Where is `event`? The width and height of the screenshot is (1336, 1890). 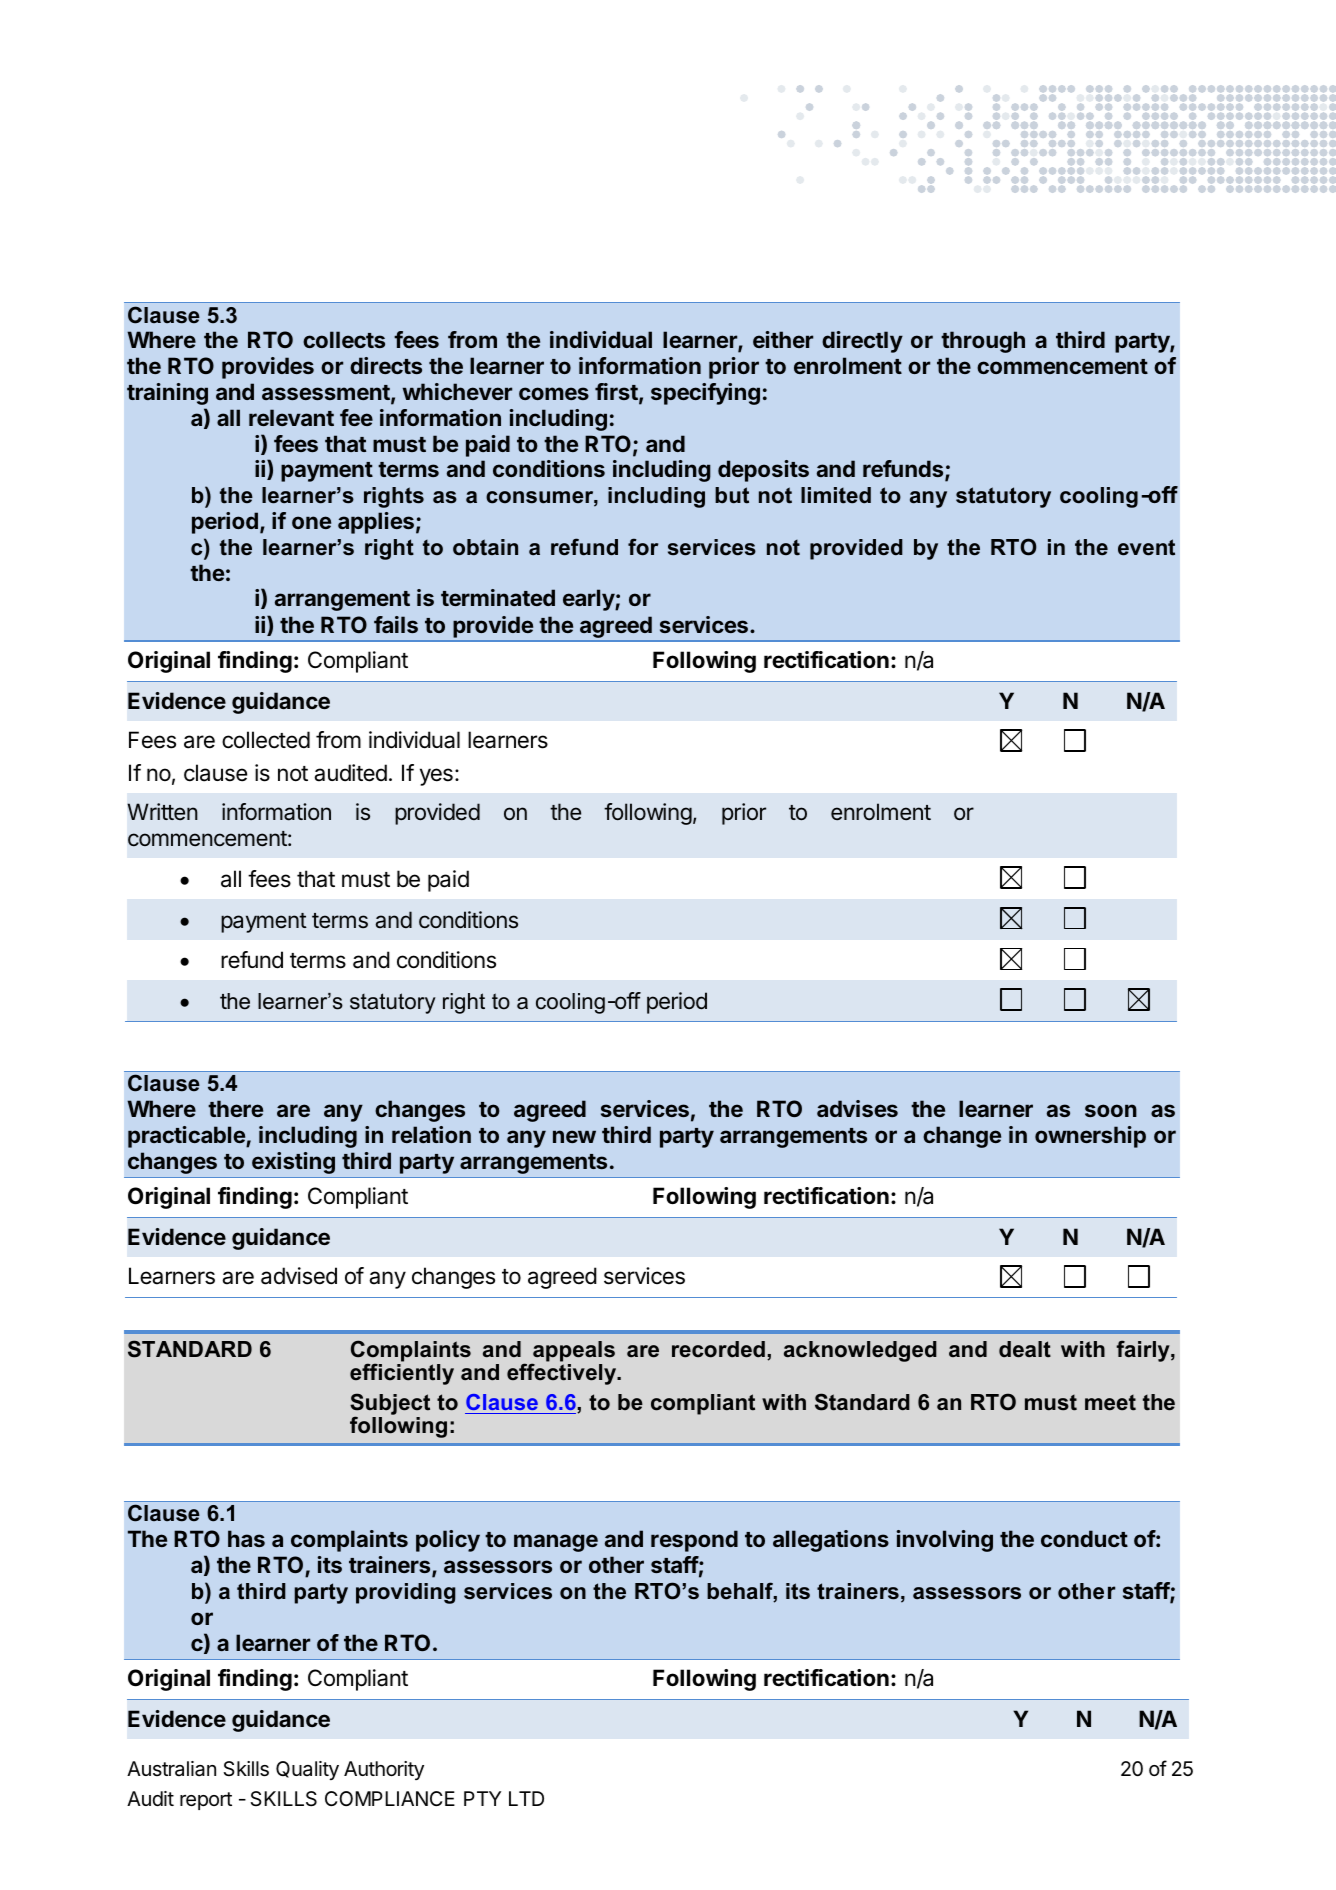 event is located at coordinates (1146, 547).
